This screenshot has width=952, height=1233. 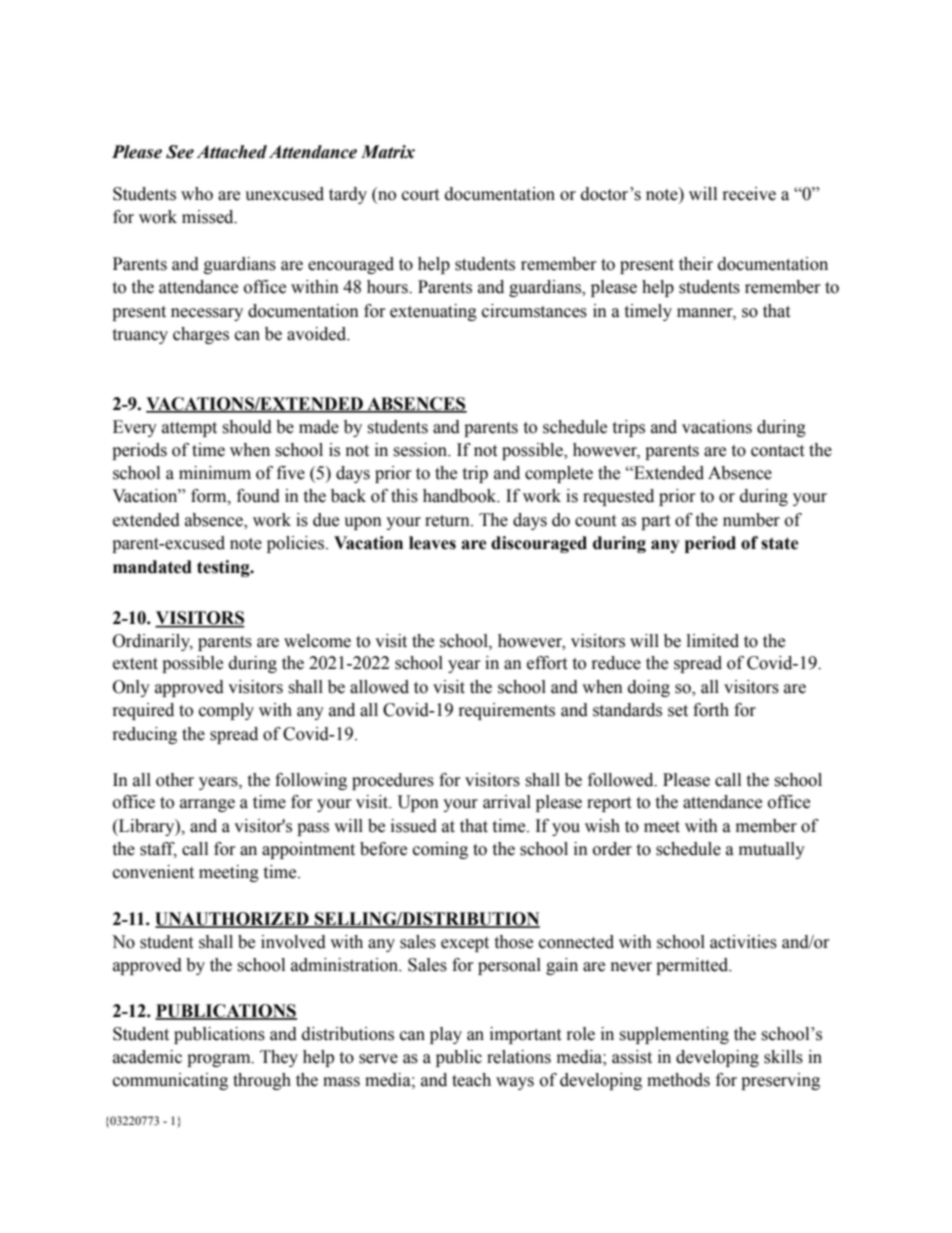 I want to click on who, so click(x=197, y=194).
